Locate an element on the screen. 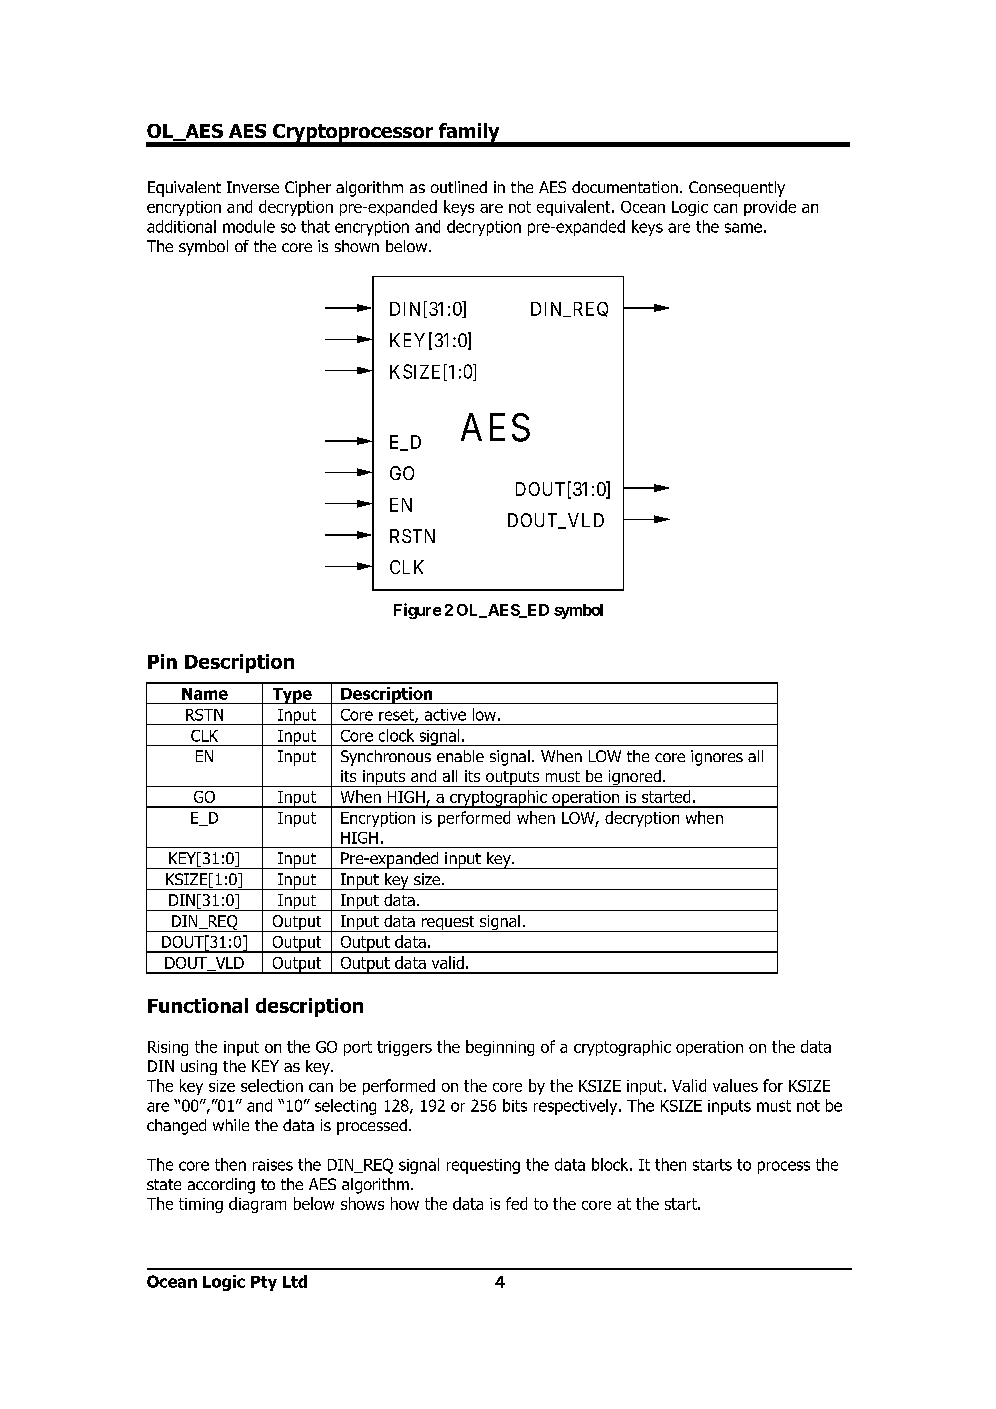  values is located at coordinates (735, 1085).
